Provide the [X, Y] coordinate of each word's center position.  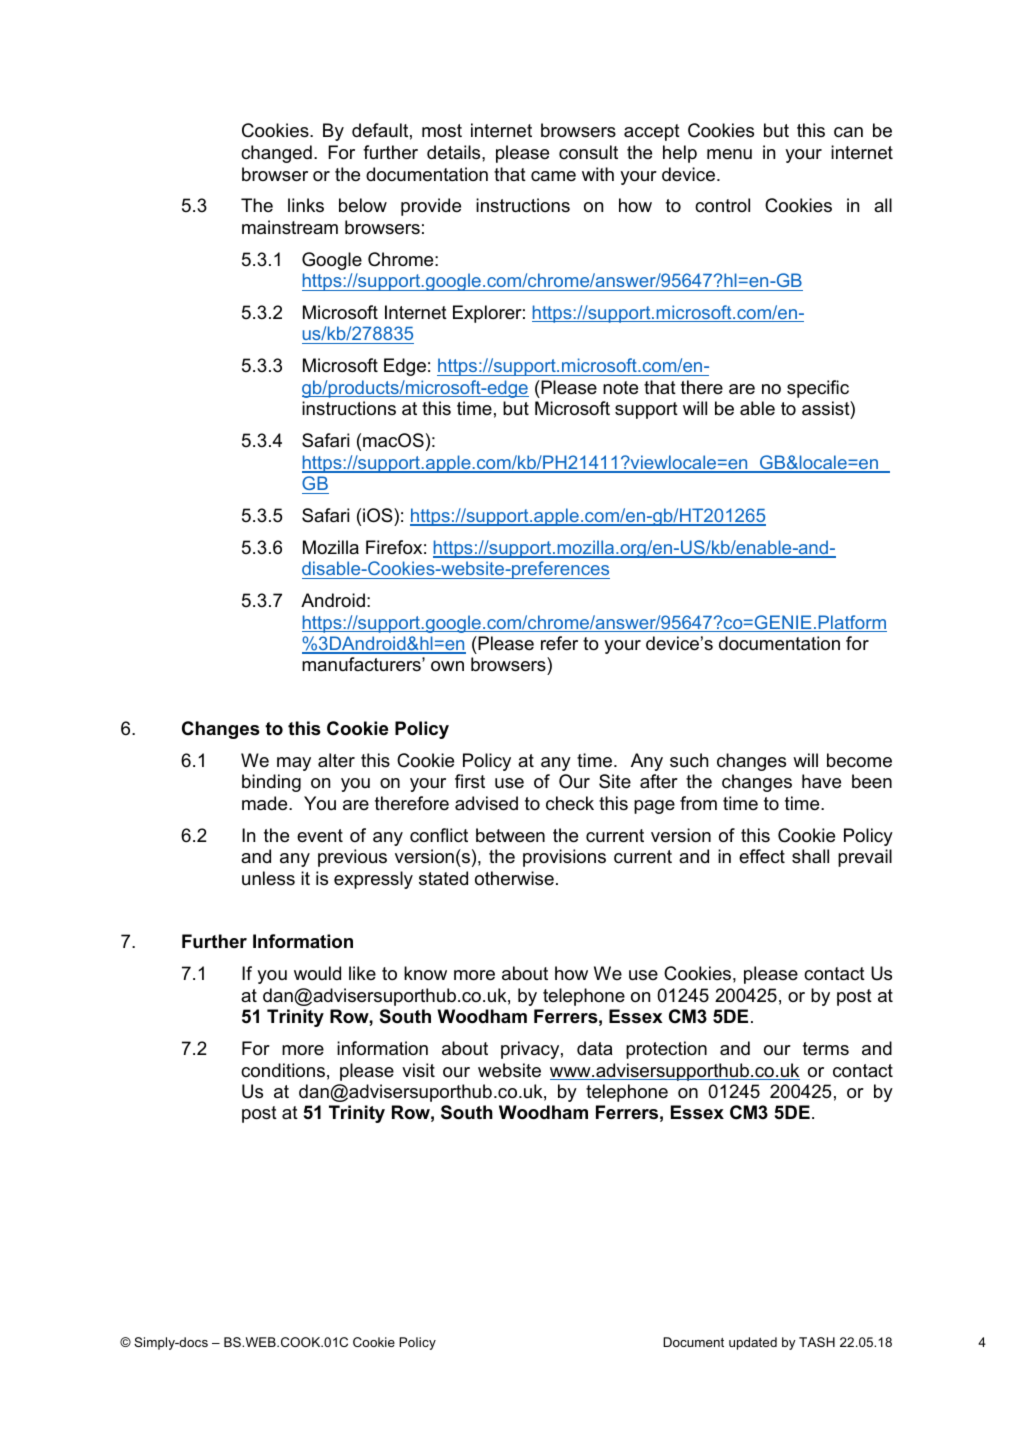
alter [336, 760]
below [363, 205]
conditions [283, 1070]
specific [818, 389]
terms [826, 1048]
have [821, 781]
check [570, 803]
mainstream [290, 227]
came [553, 176]
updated [753, 1343]
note [620, 387]
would [317, 973]
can [848, 132]
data [595, 1048]
